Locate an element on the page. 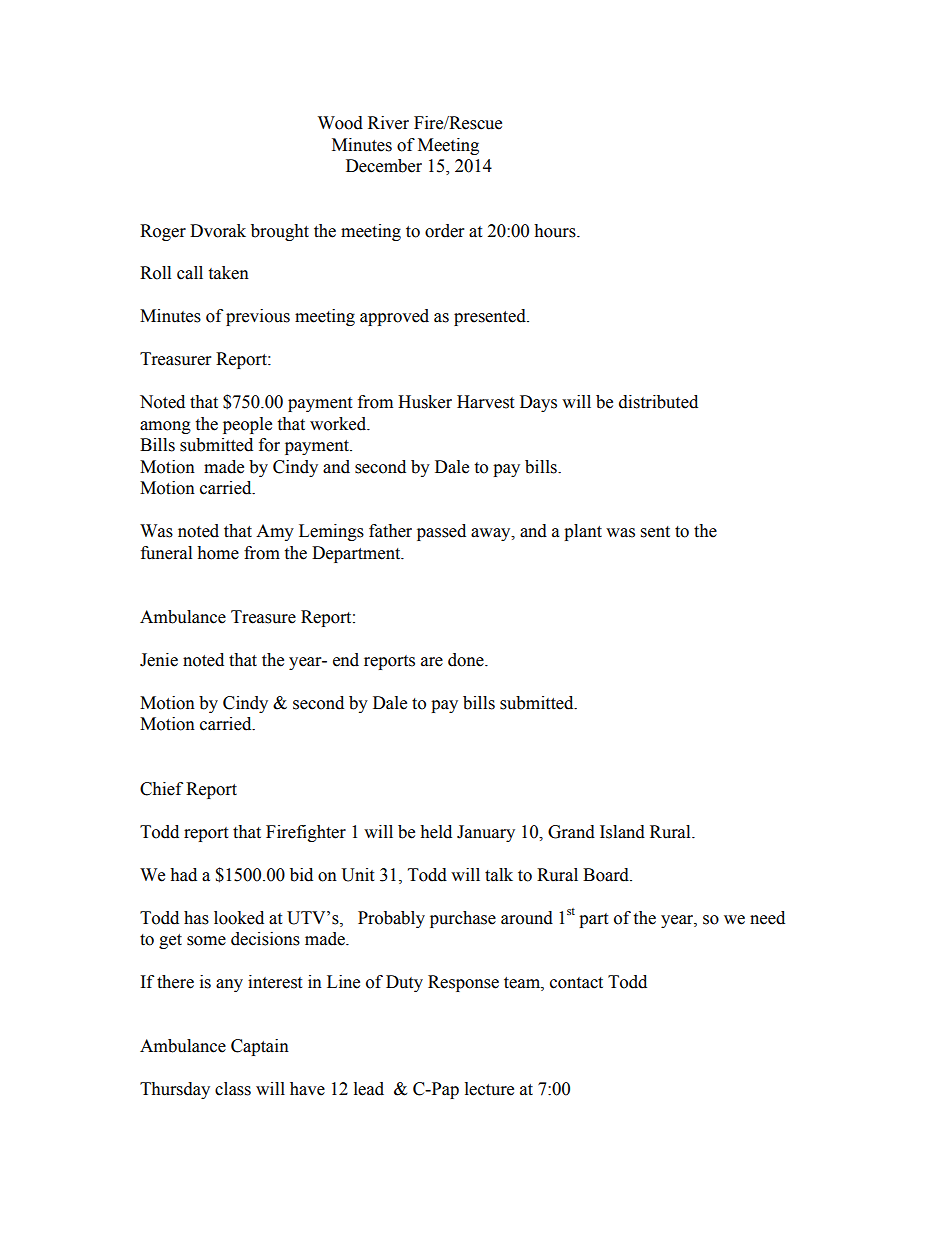  Island is located at coordinates (622, 832).
